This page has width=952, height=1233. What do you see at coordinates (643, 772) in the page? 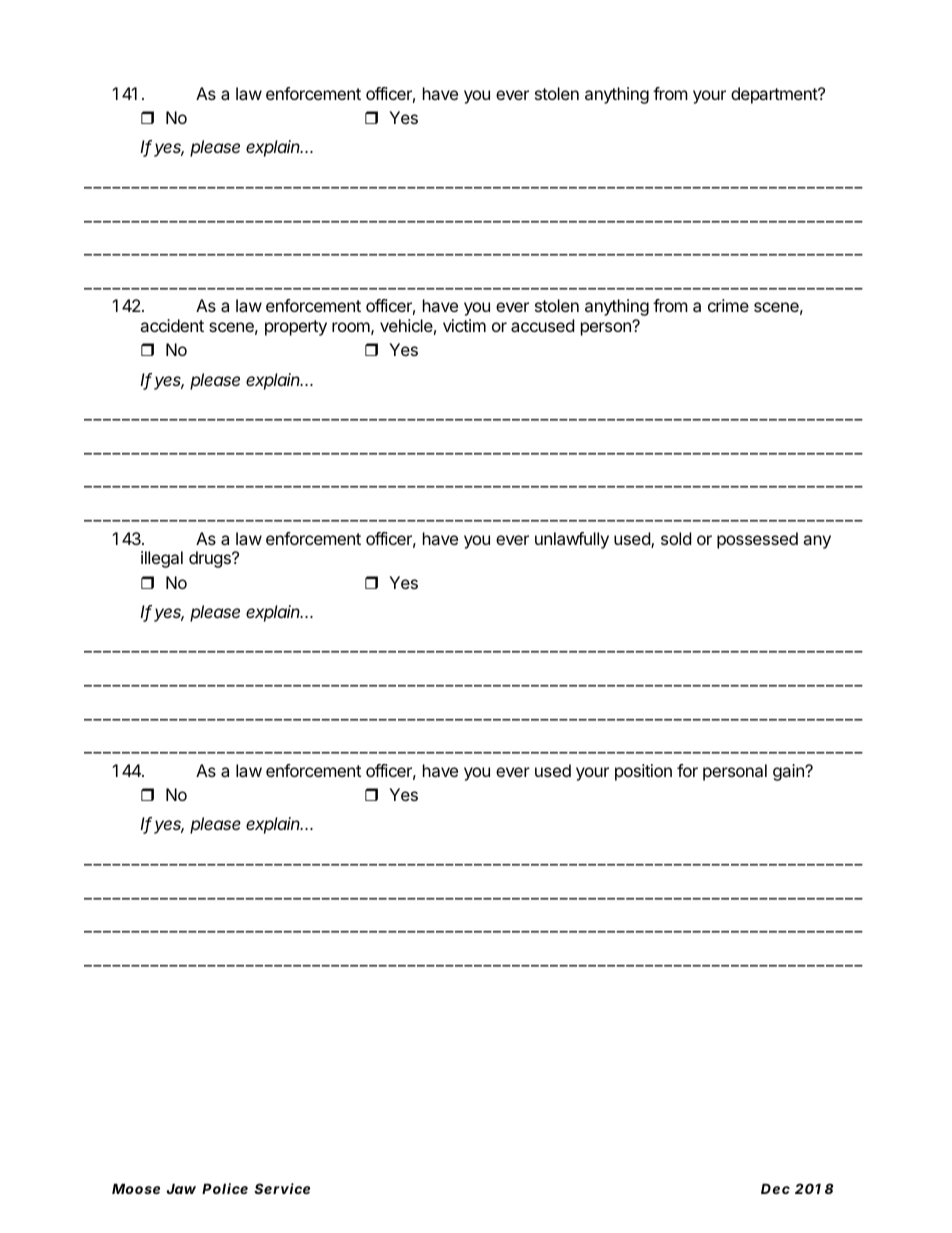
I see `position` at bounding box center [643, 772].
